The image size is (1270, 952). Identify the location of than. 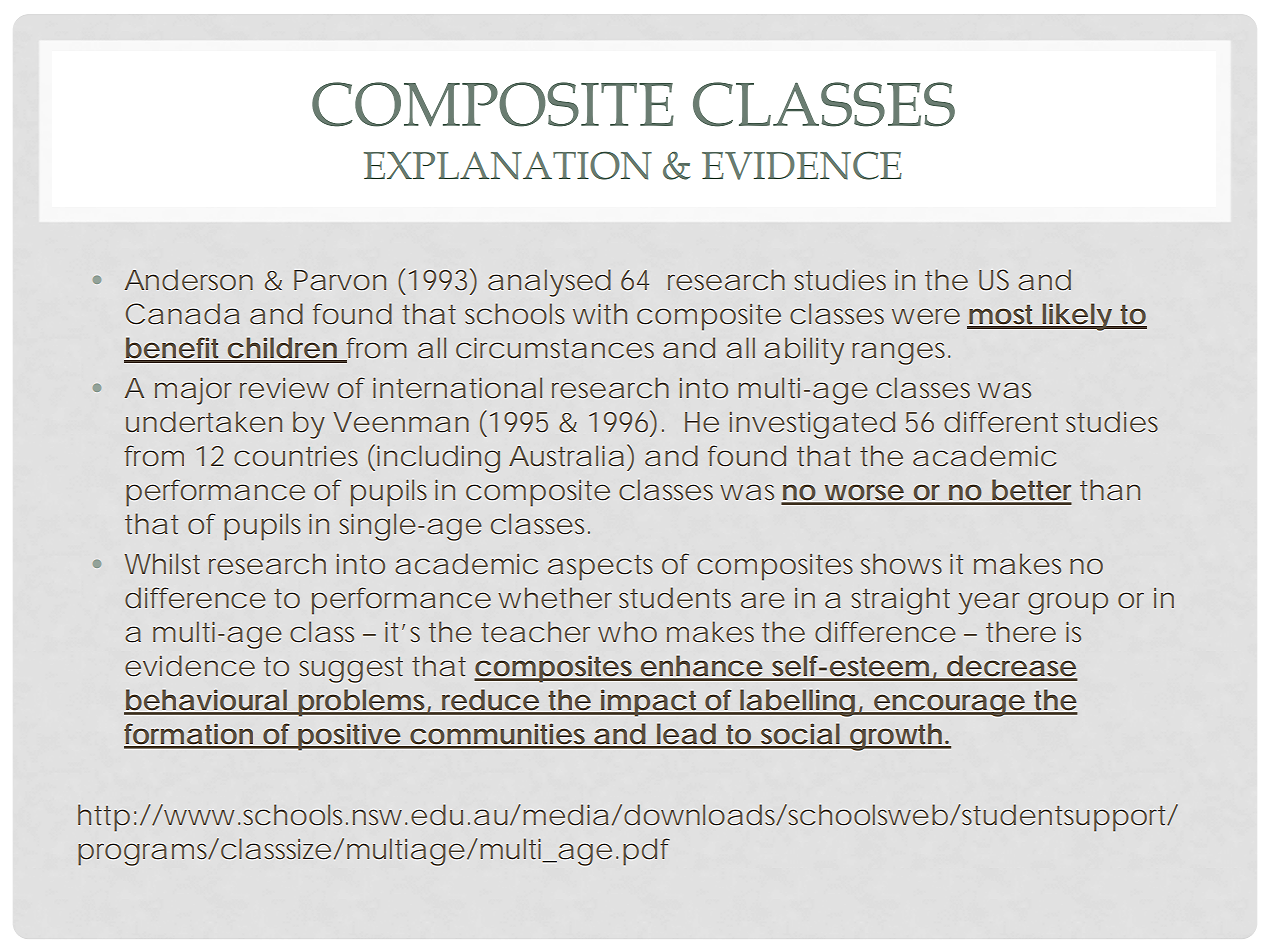
(1110, 489).
